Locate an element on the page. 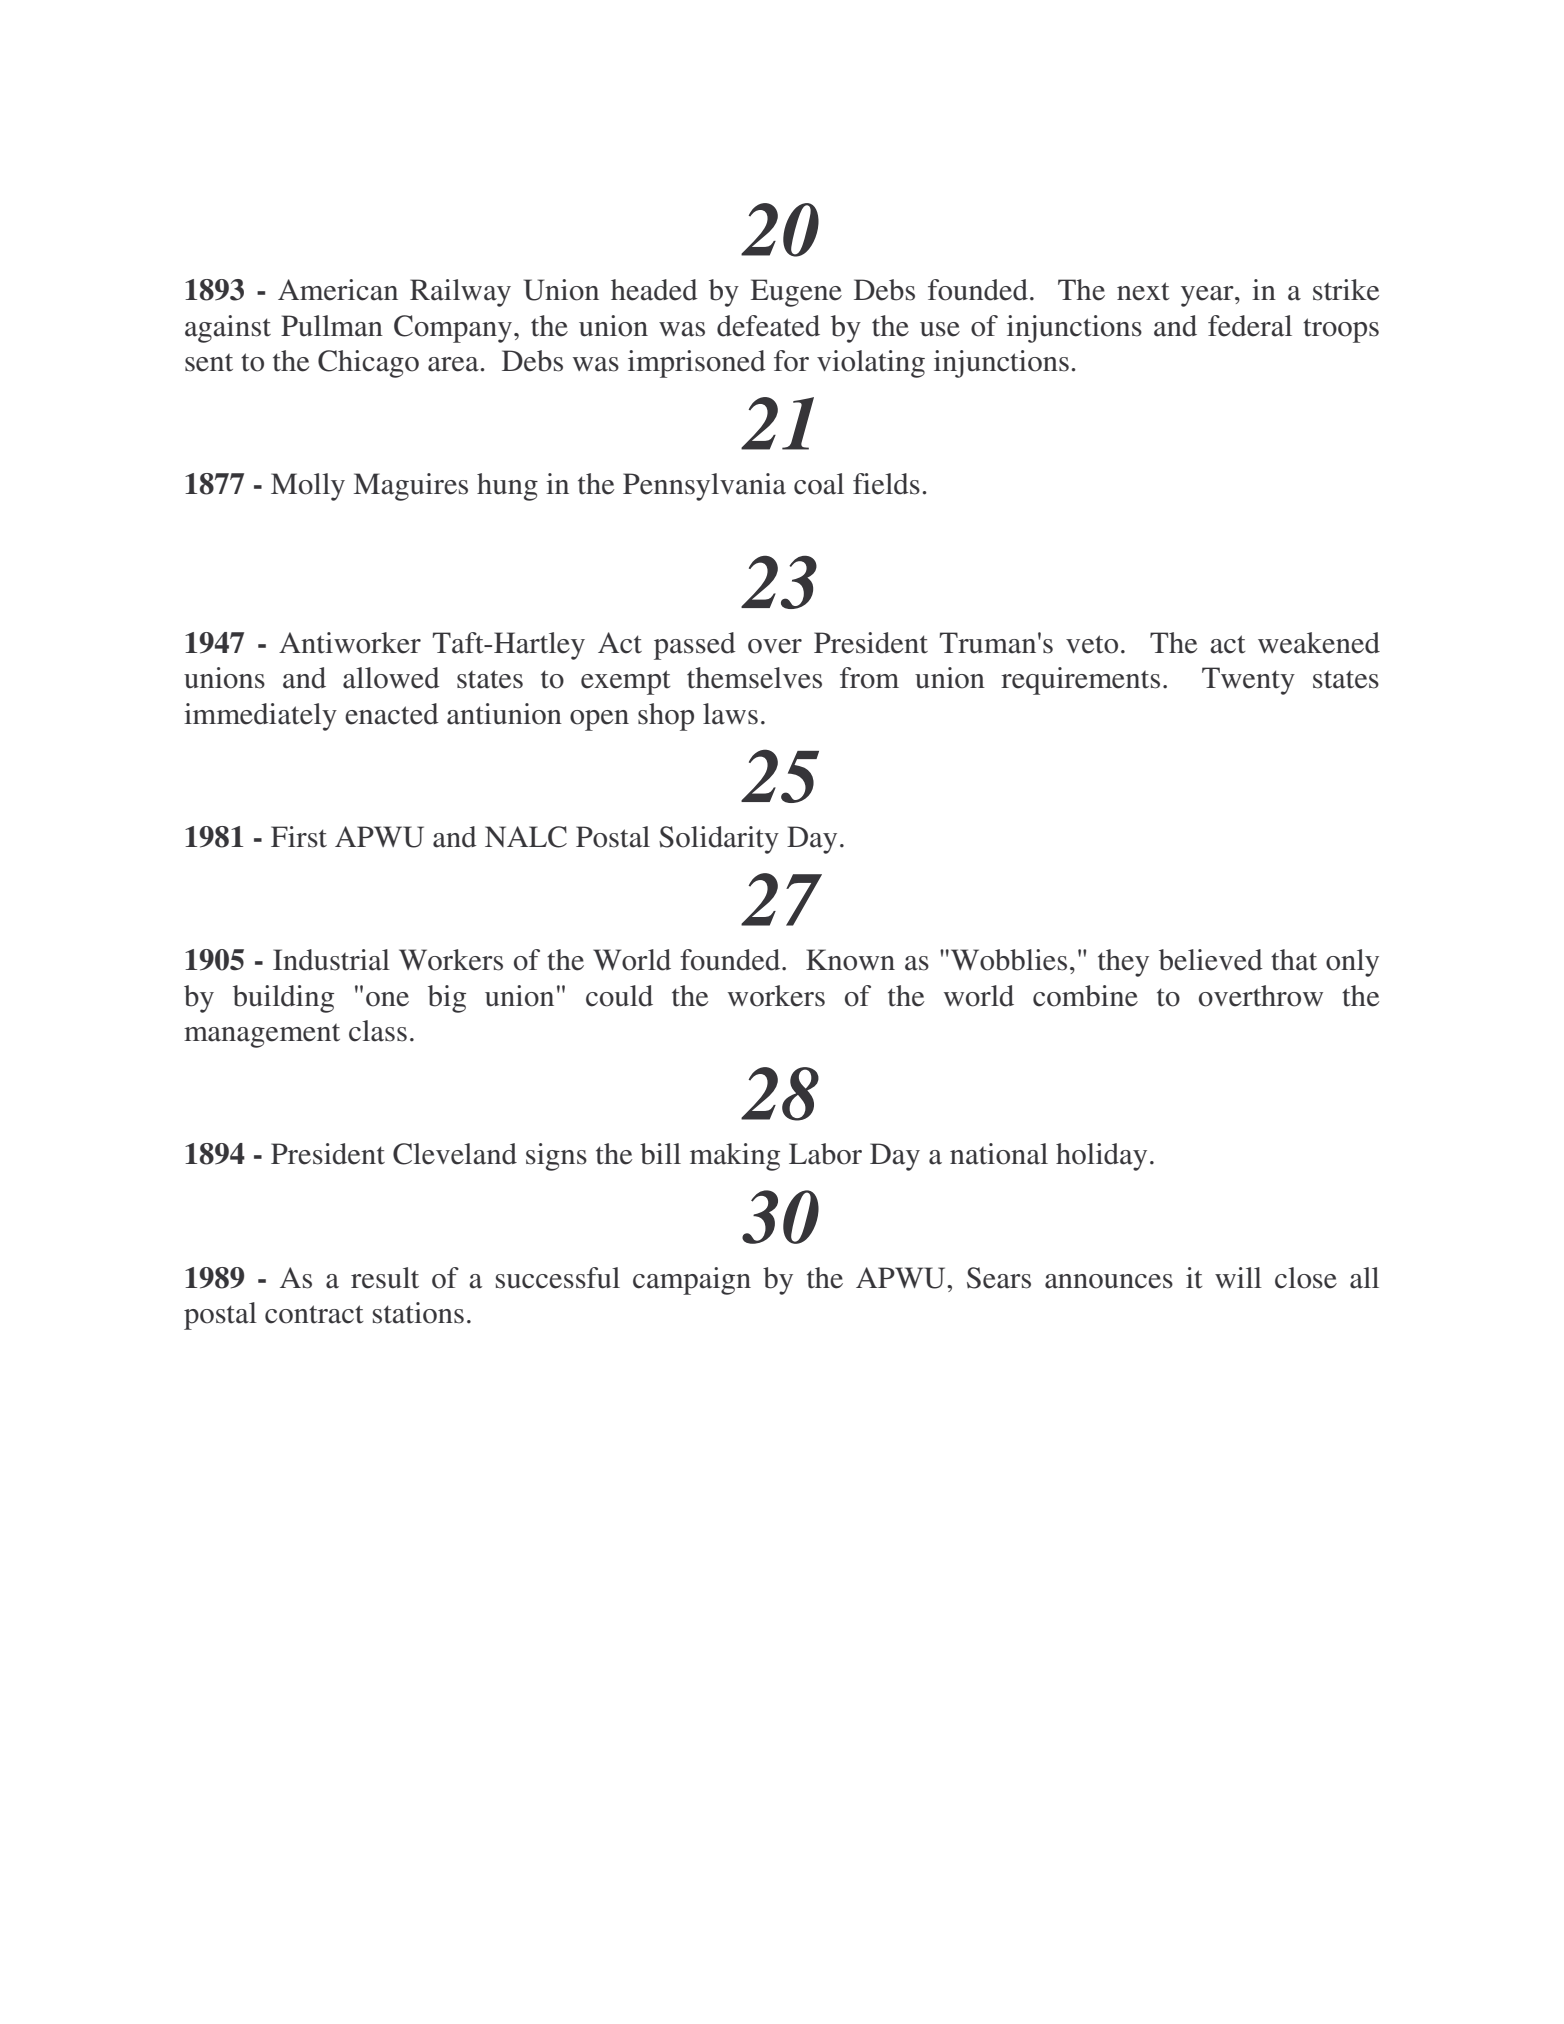 The image size is (1564, 2024). Twenty is located at coordinates (1248, 681).
